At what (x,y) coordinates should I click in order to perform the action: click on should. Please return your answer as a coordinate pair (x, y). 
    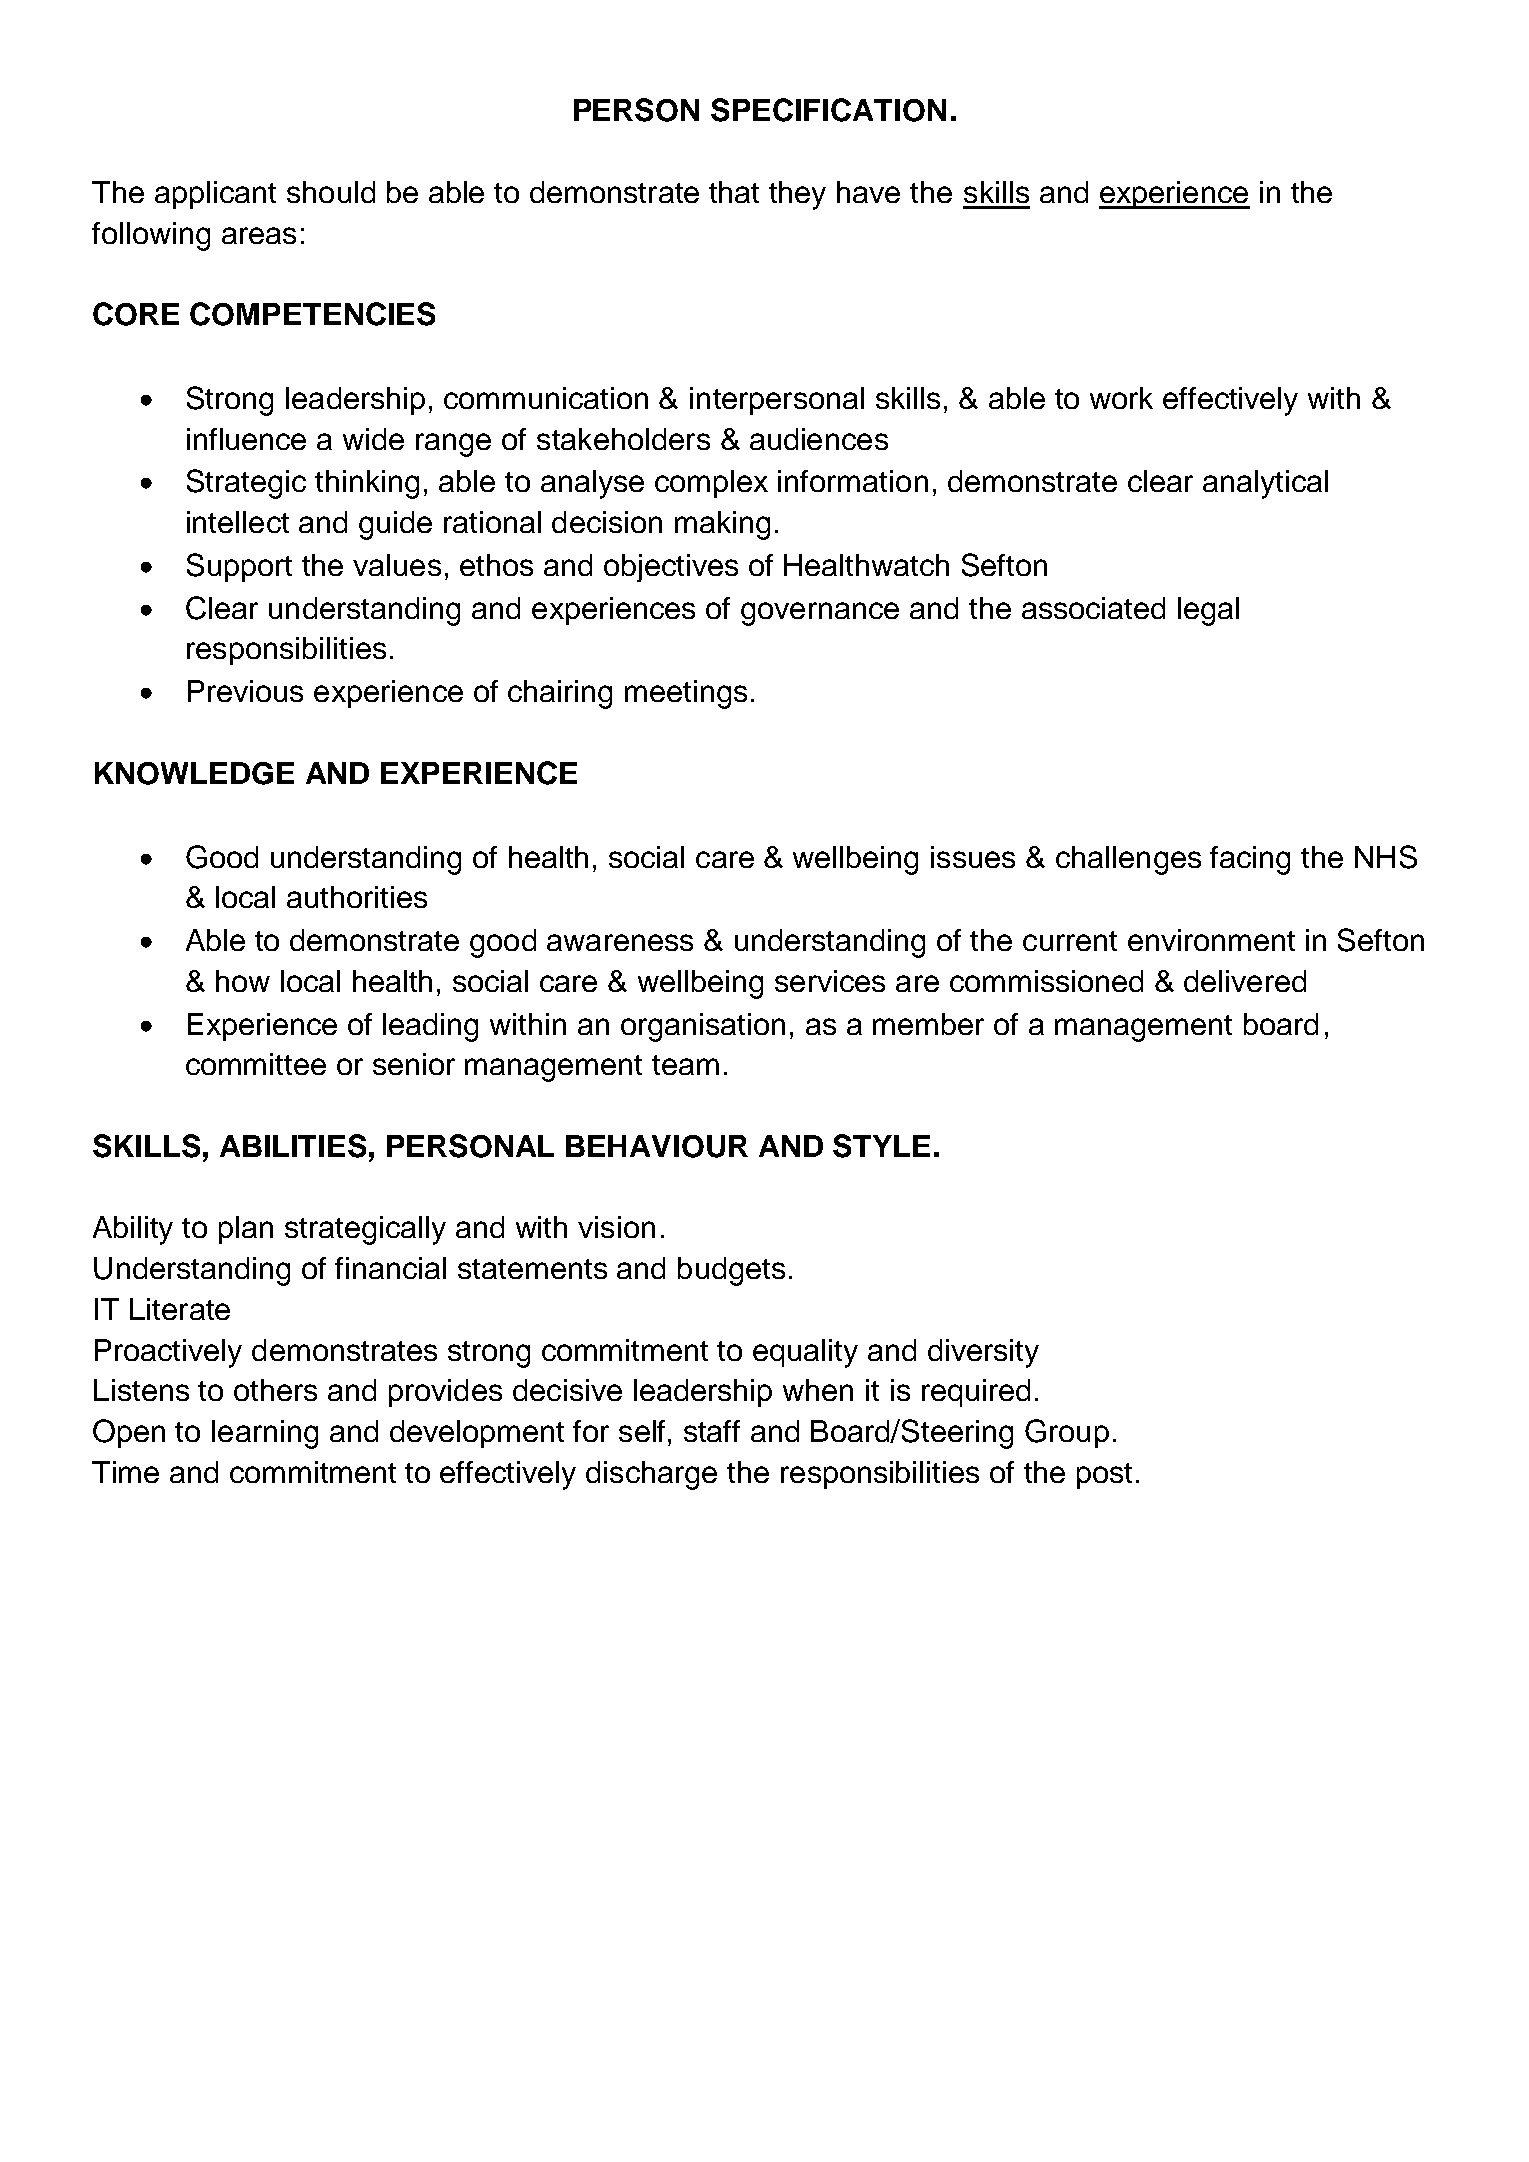
    Looking at the image, I should click on (331, 192).
